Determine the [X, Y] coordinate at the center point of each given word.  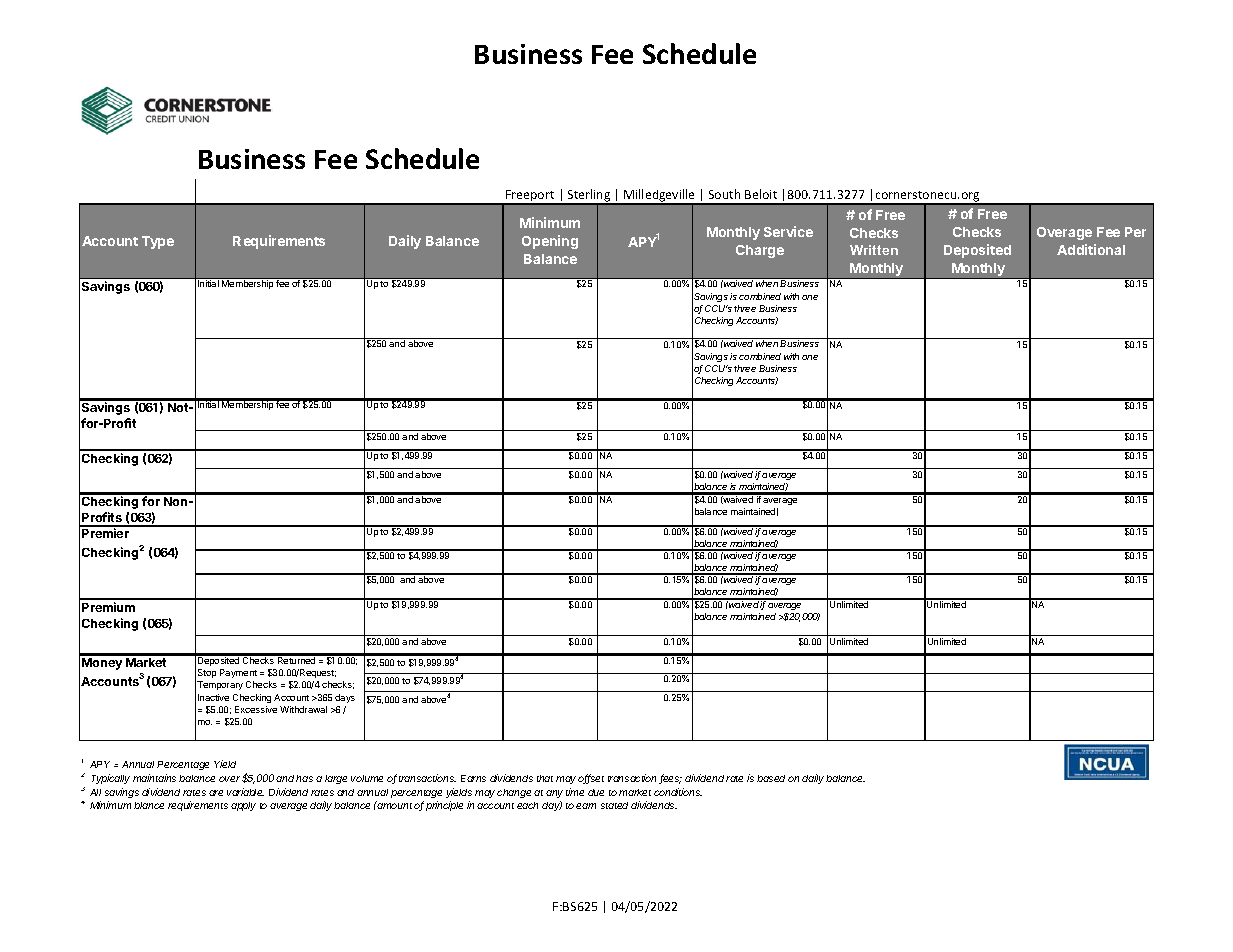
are [216, 793]
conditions [678, 792]
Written [874, 250]
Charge [760, 251]
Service [788, 231]
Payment [238, 673]
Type [158, 242]
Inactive [213, 697]
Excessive [256, 709]
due [596, 792]
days [345, 698]
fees [670, 779]
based [771, 778]
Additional [1091, 249]
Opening [550, 242]
